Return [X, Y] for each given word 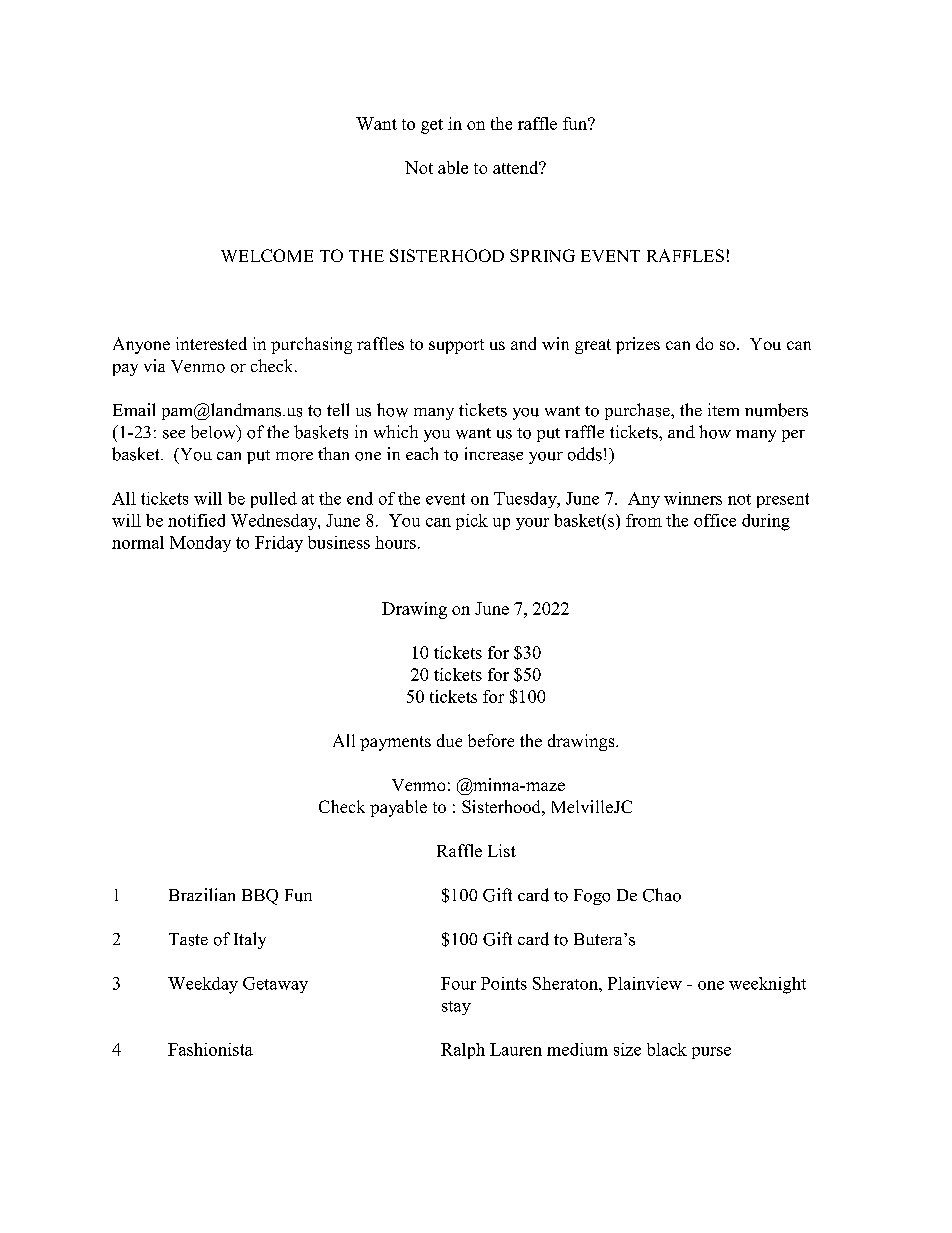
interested [211, 343]
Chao [662, 895]
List [502, 850]
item [723, 409]
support [456, 346]
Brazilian [202, 894]
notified [196, 520]
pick [472, 522]
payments [395, 743]
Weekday [203, 985]
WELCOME [267, 255]
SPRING [542, 255]
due [449, 740]
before [491, 740]
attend [517, 167]
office [715, 520]
